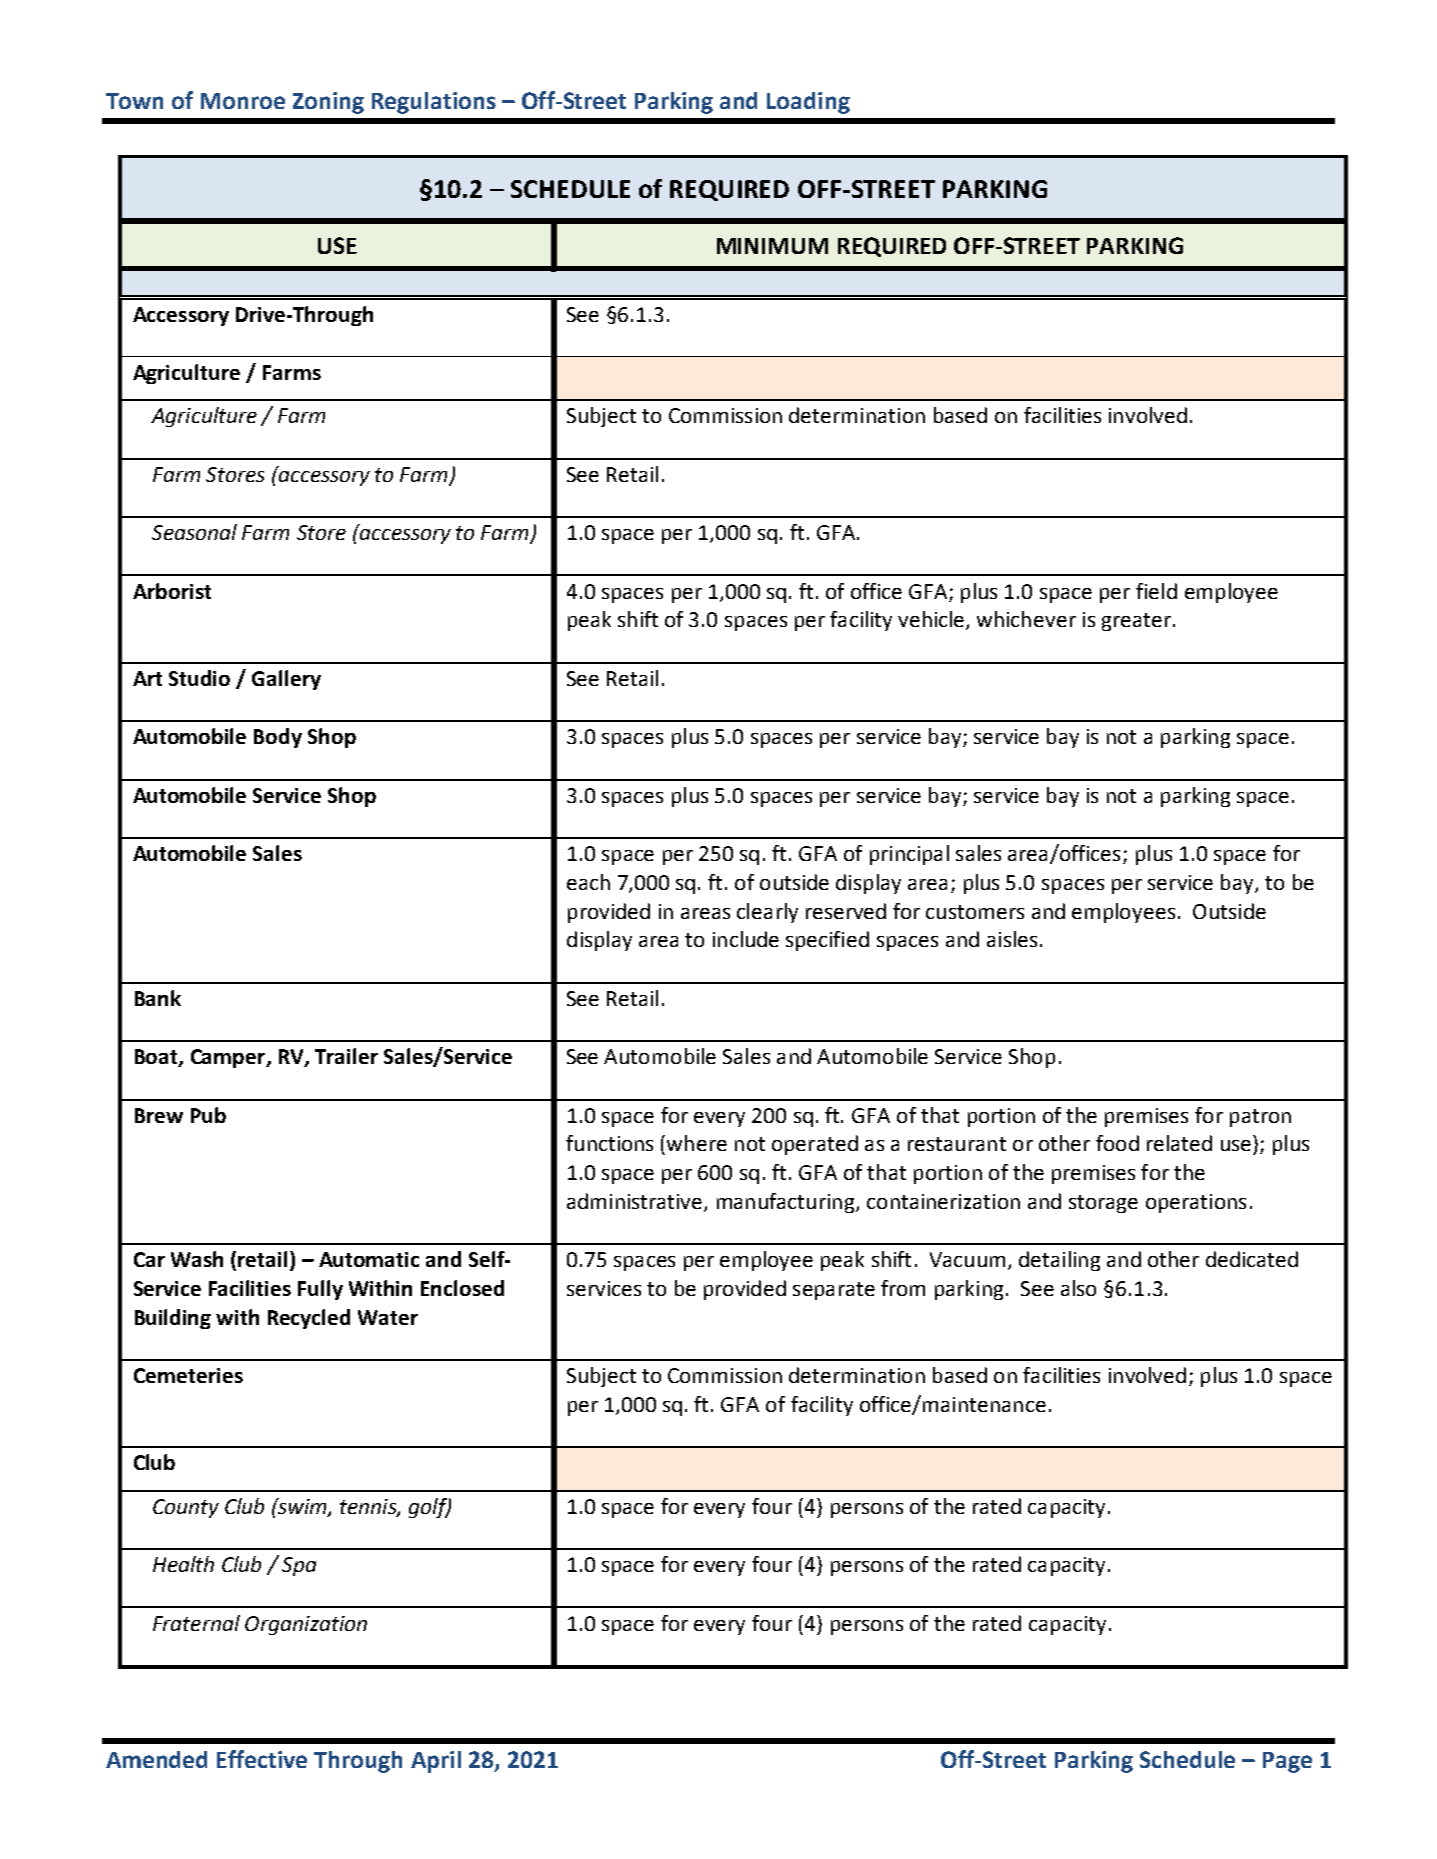 The width and height of the screenshot is (1437, 1859). Describe the element at coordinates (197, 1259) in the screenshot. I see `Wash` at that location.
